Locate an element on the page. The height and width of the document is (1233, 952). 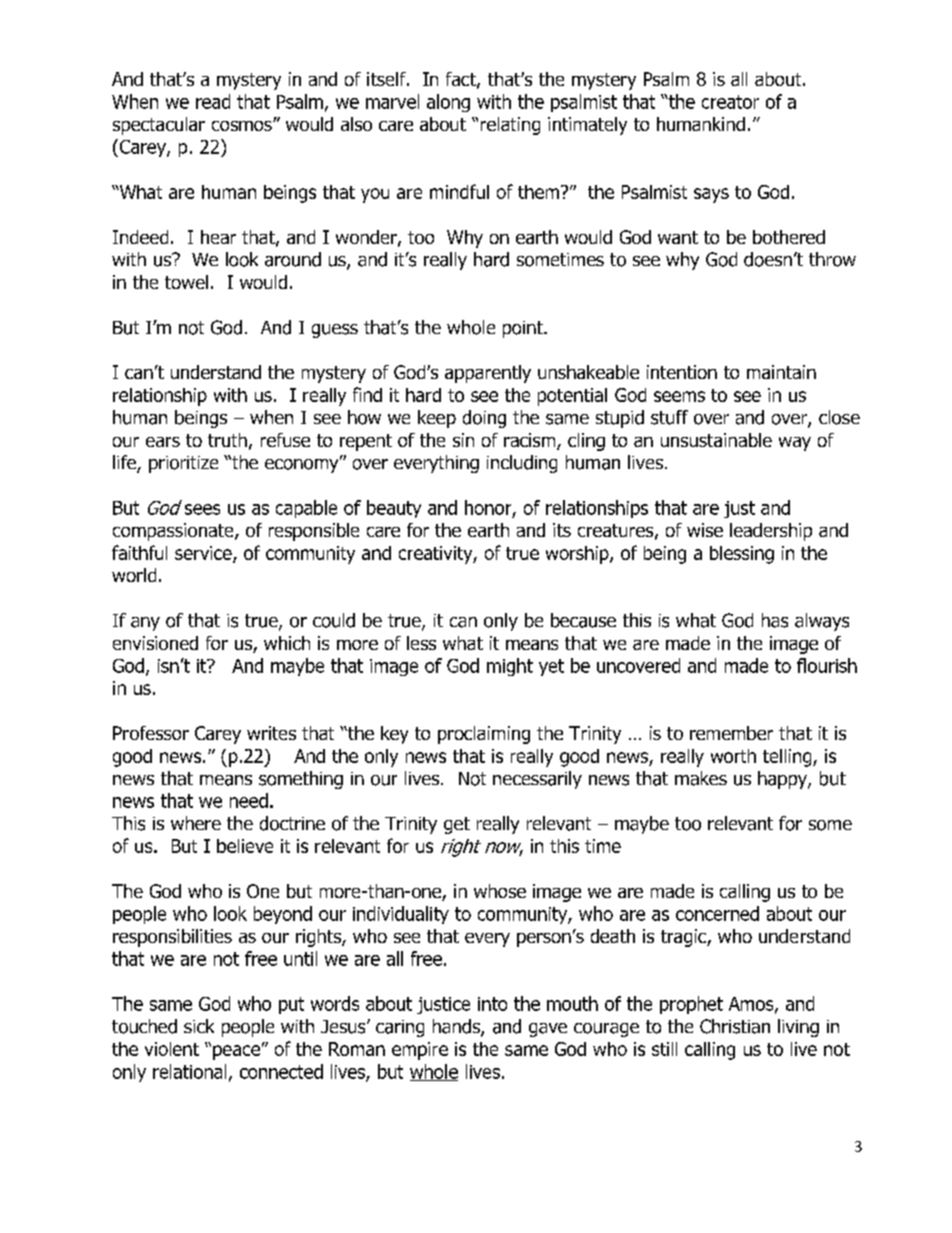
where is located at coordinates (196, 823).
